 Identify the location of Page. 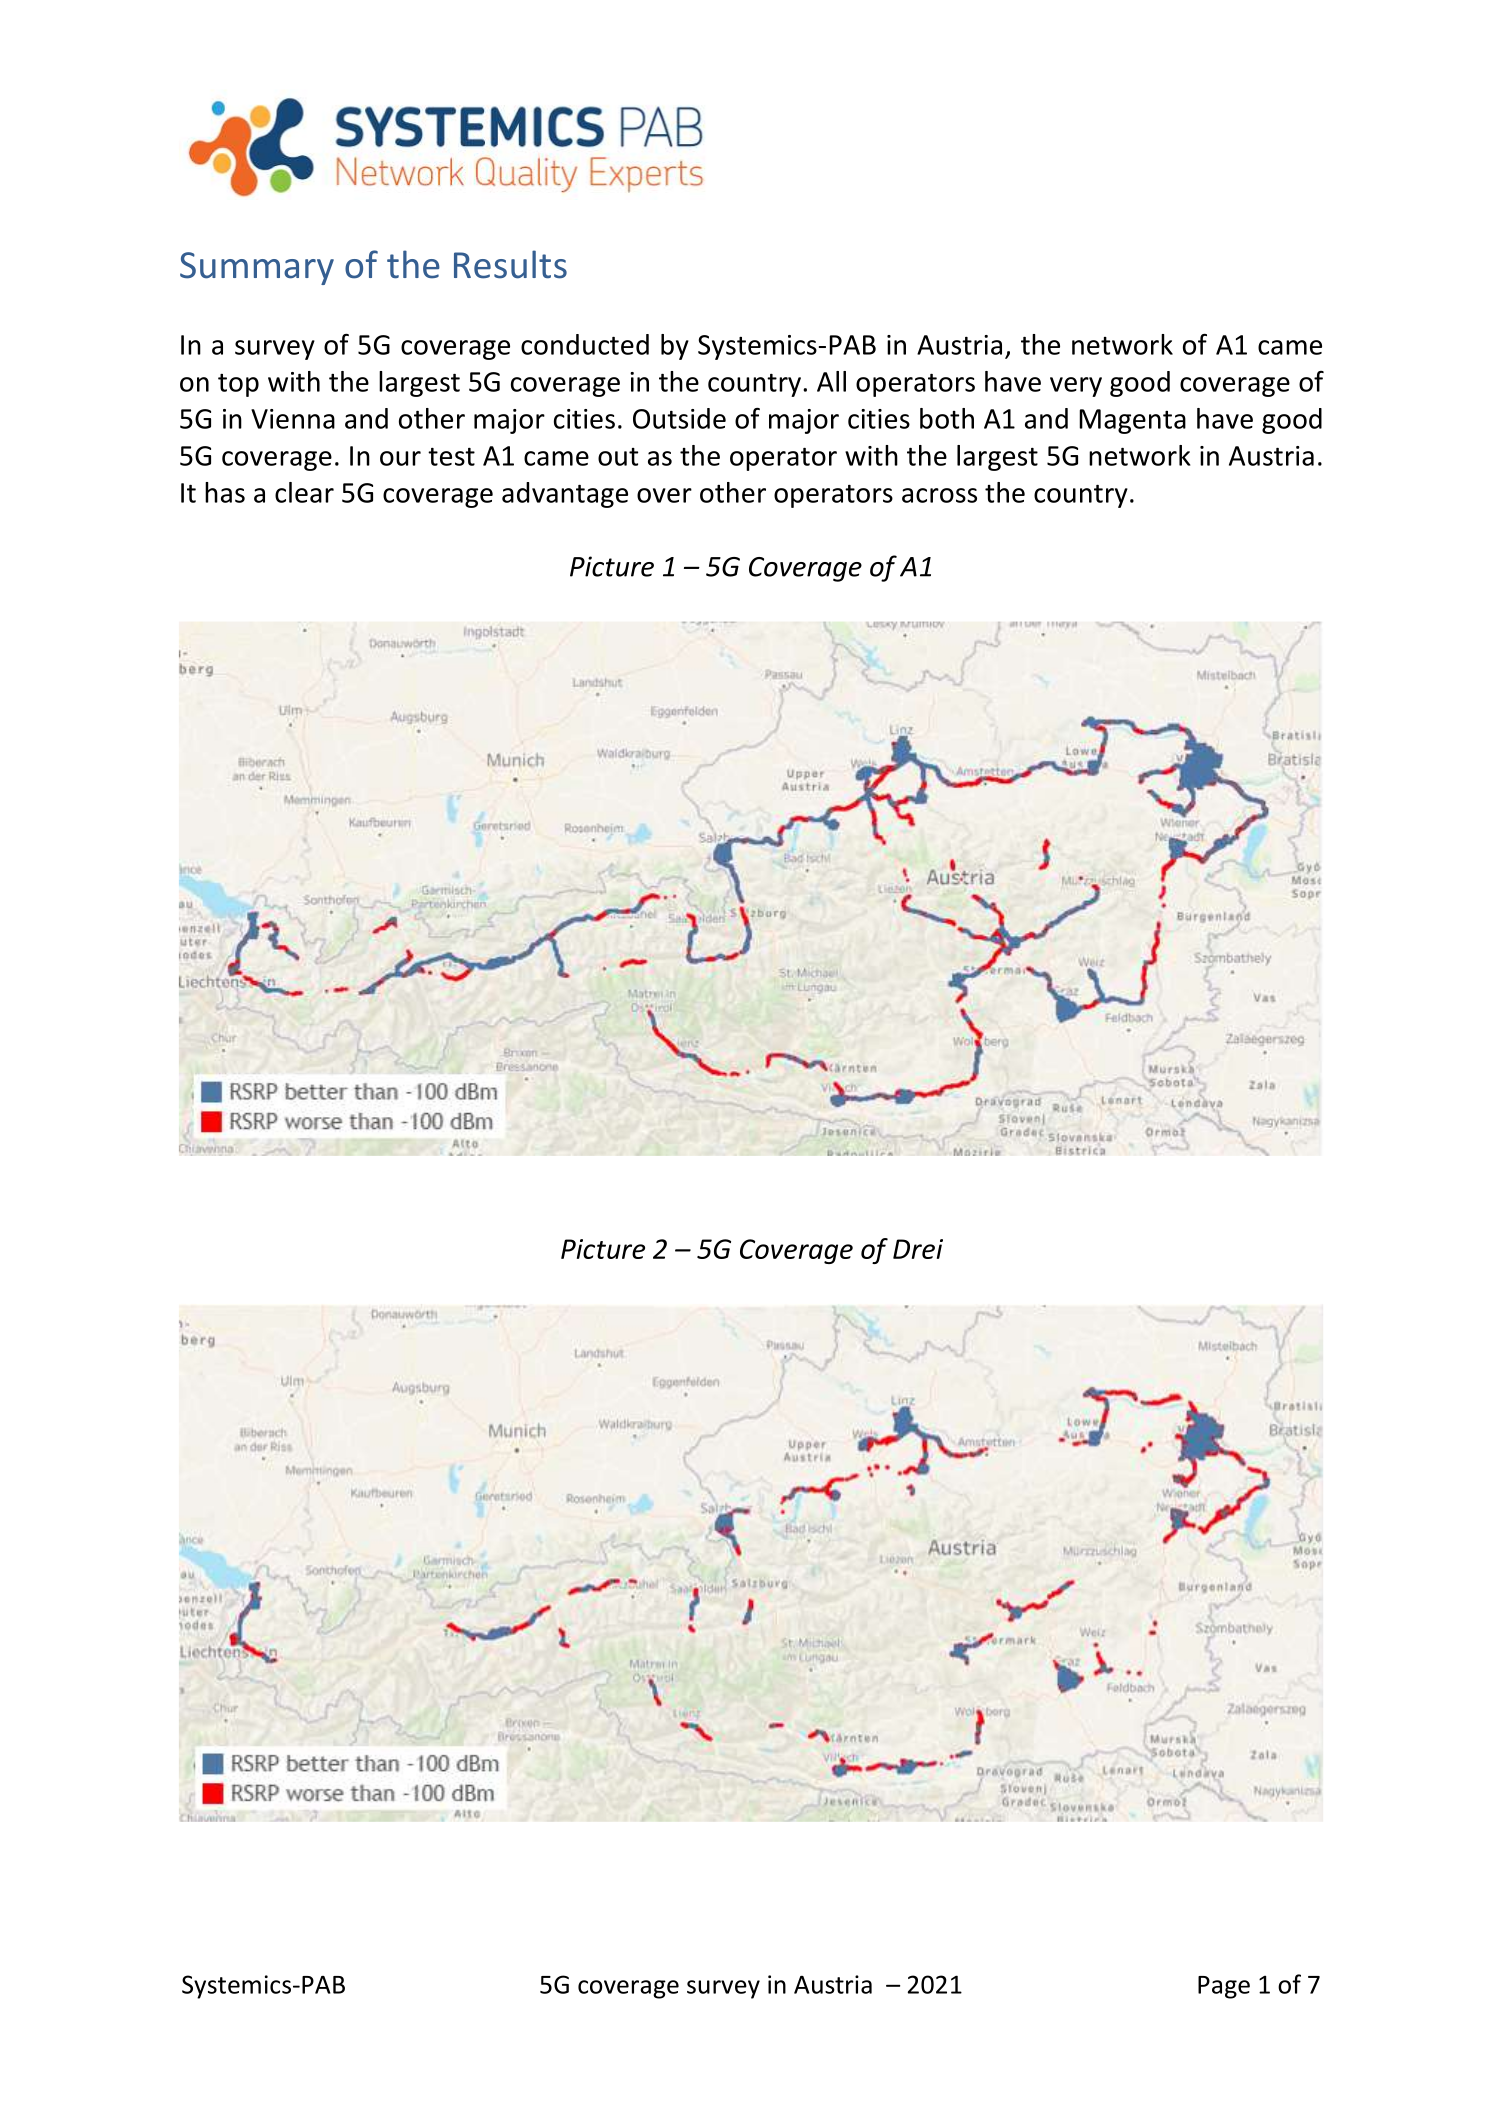
(1224, 1987).
